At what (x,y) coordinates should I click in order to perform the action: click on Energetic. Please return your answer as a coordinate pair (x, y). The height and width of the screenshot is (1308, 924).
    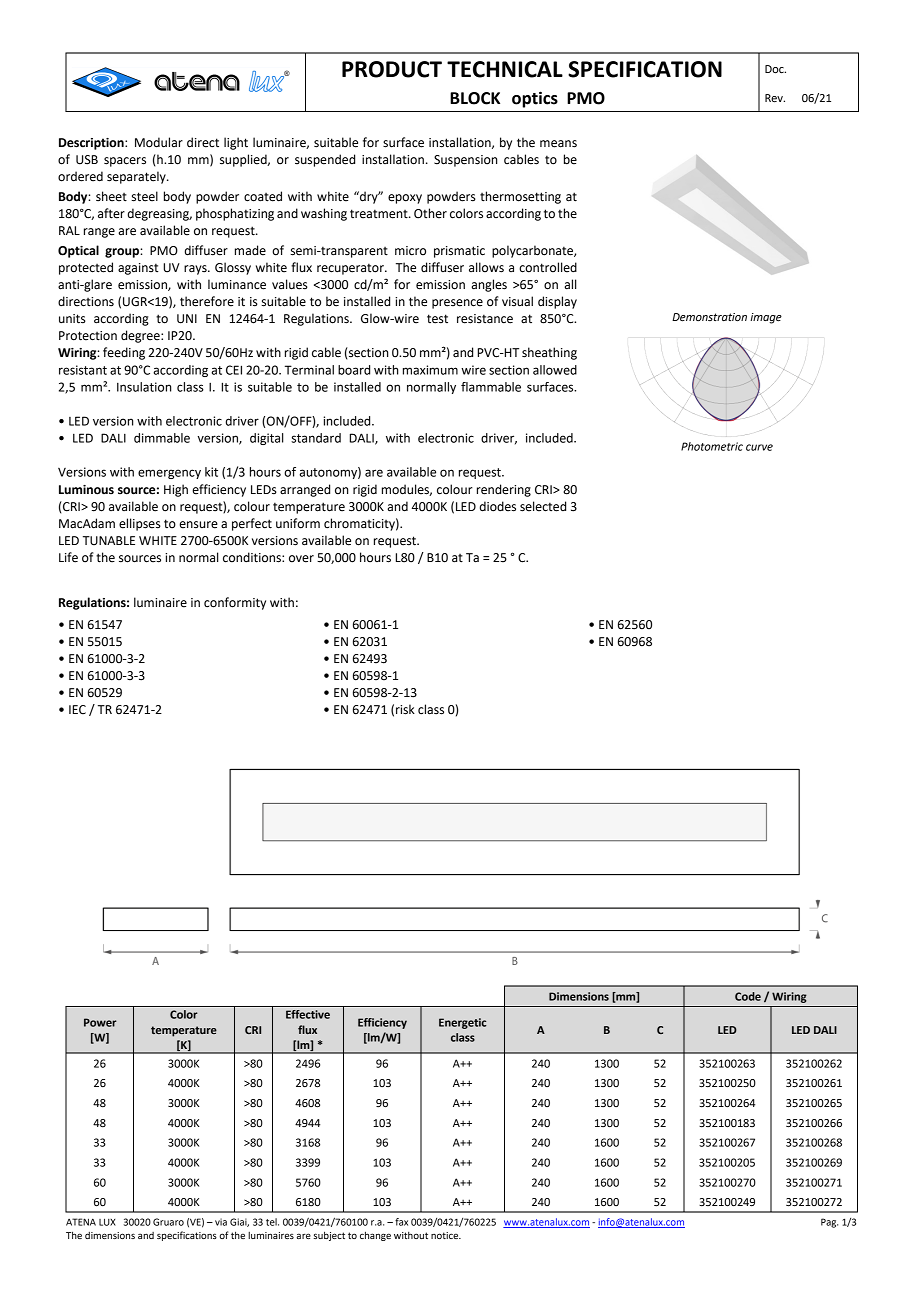
    Looking at the image, I should click on (462, 1023).
